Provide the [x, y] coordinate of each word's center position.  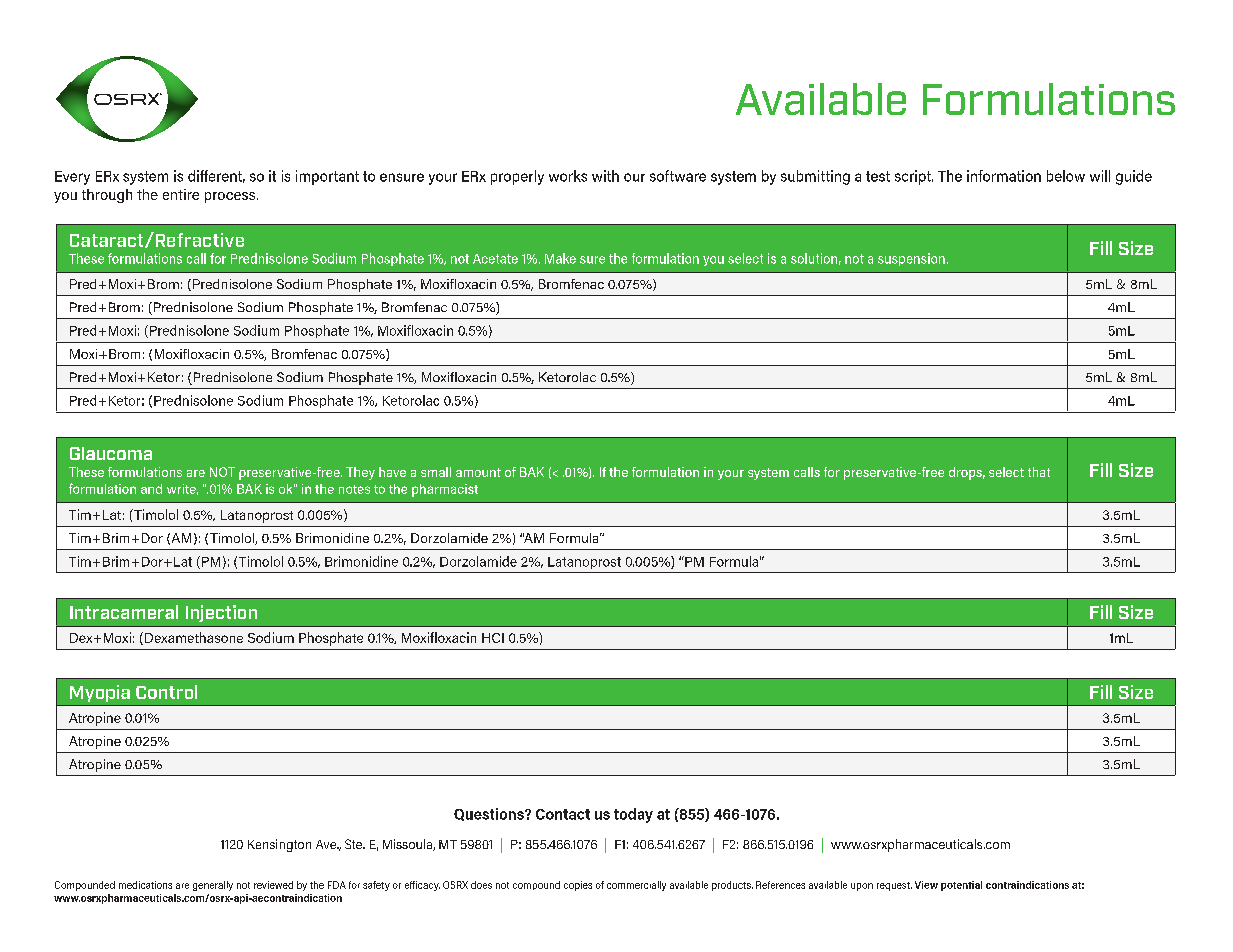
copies [578, 886]
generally [213, 886]
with [605, 176]
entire [181, 194]
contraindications [1027, 885]
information [1004, 176]
